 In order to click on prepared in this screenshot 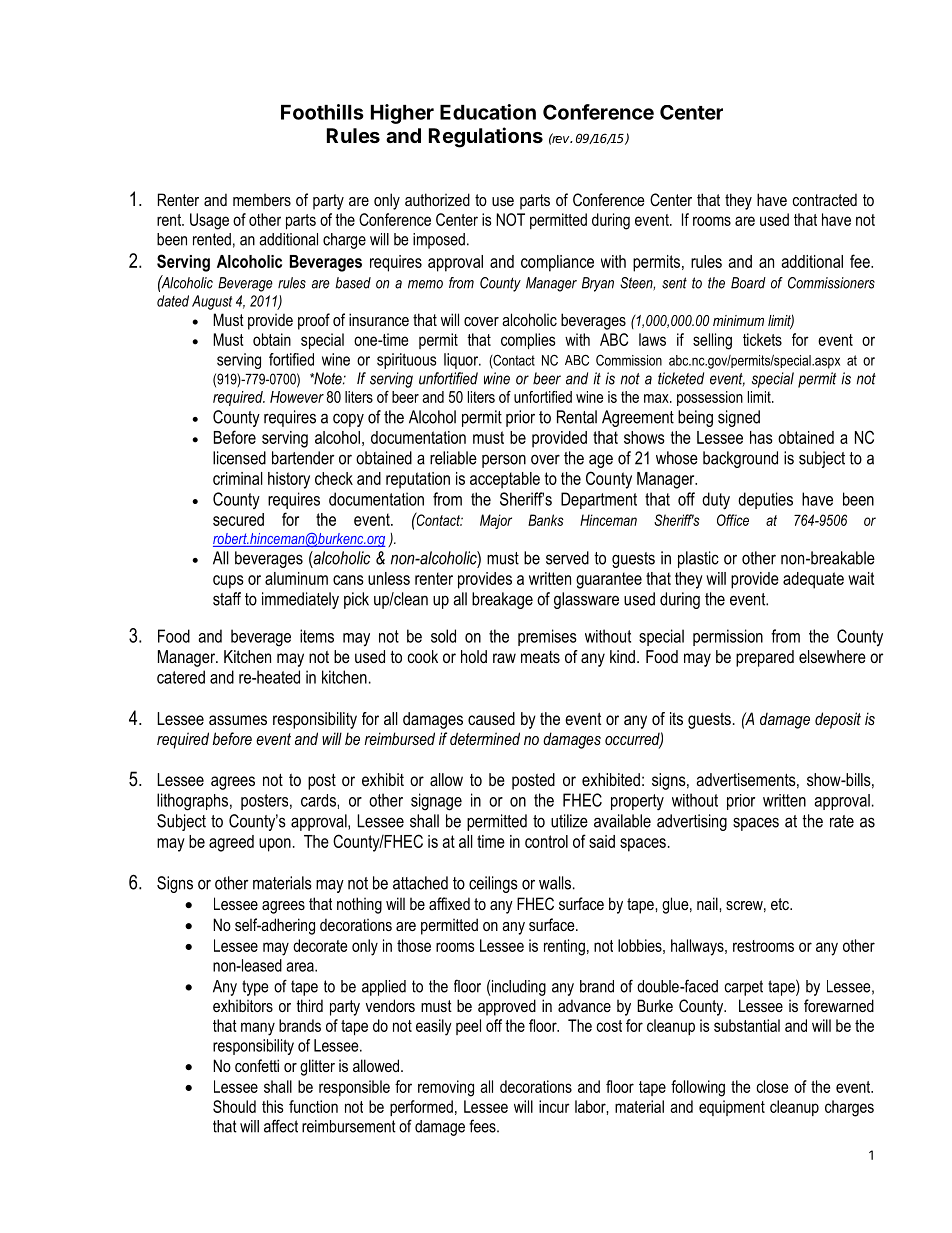, I will do `click(765, 658)`.
